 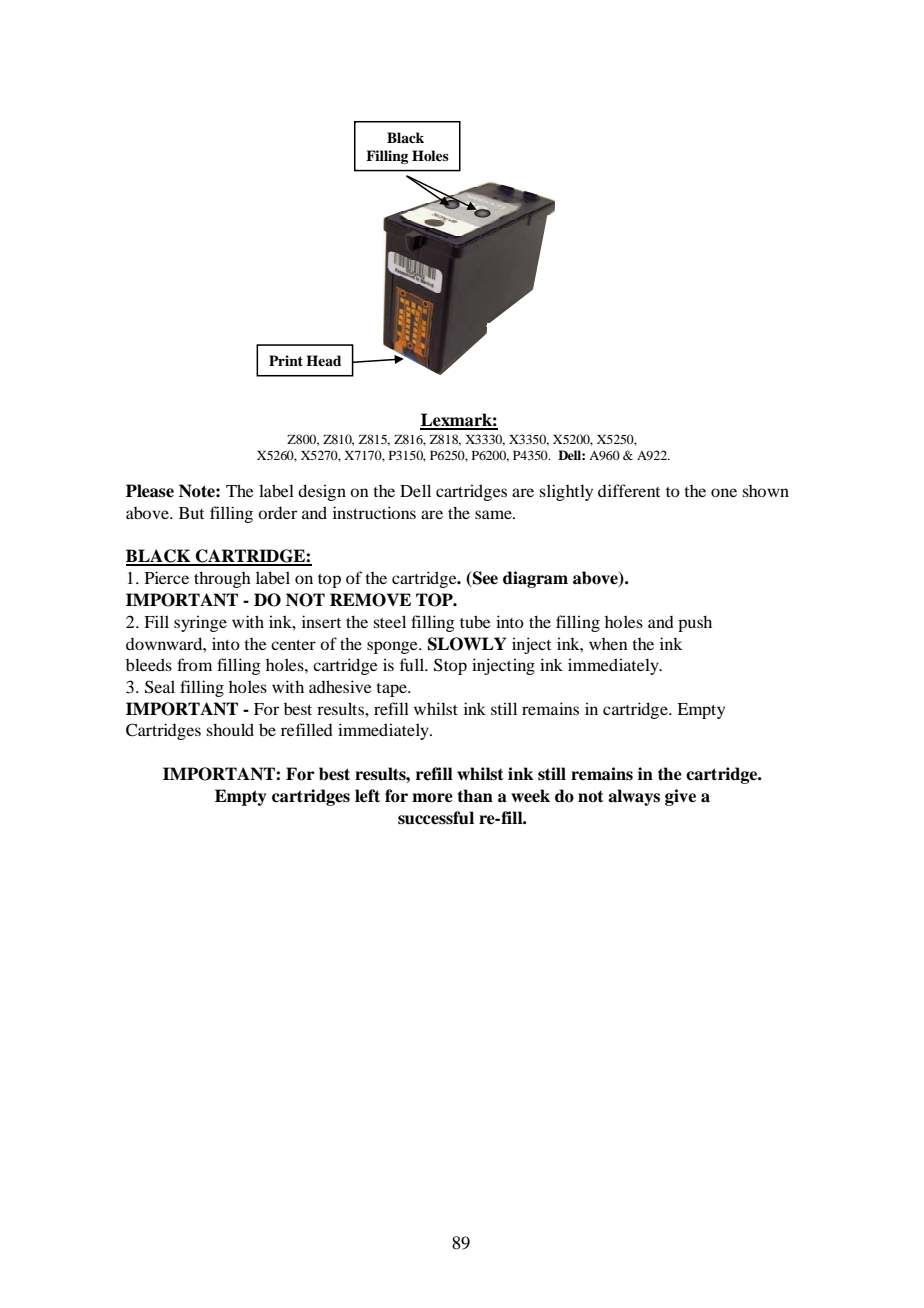 What do you see at coordinates (695, 623) in the screenshot?
I see `push` at bounding box center [695, 623].
